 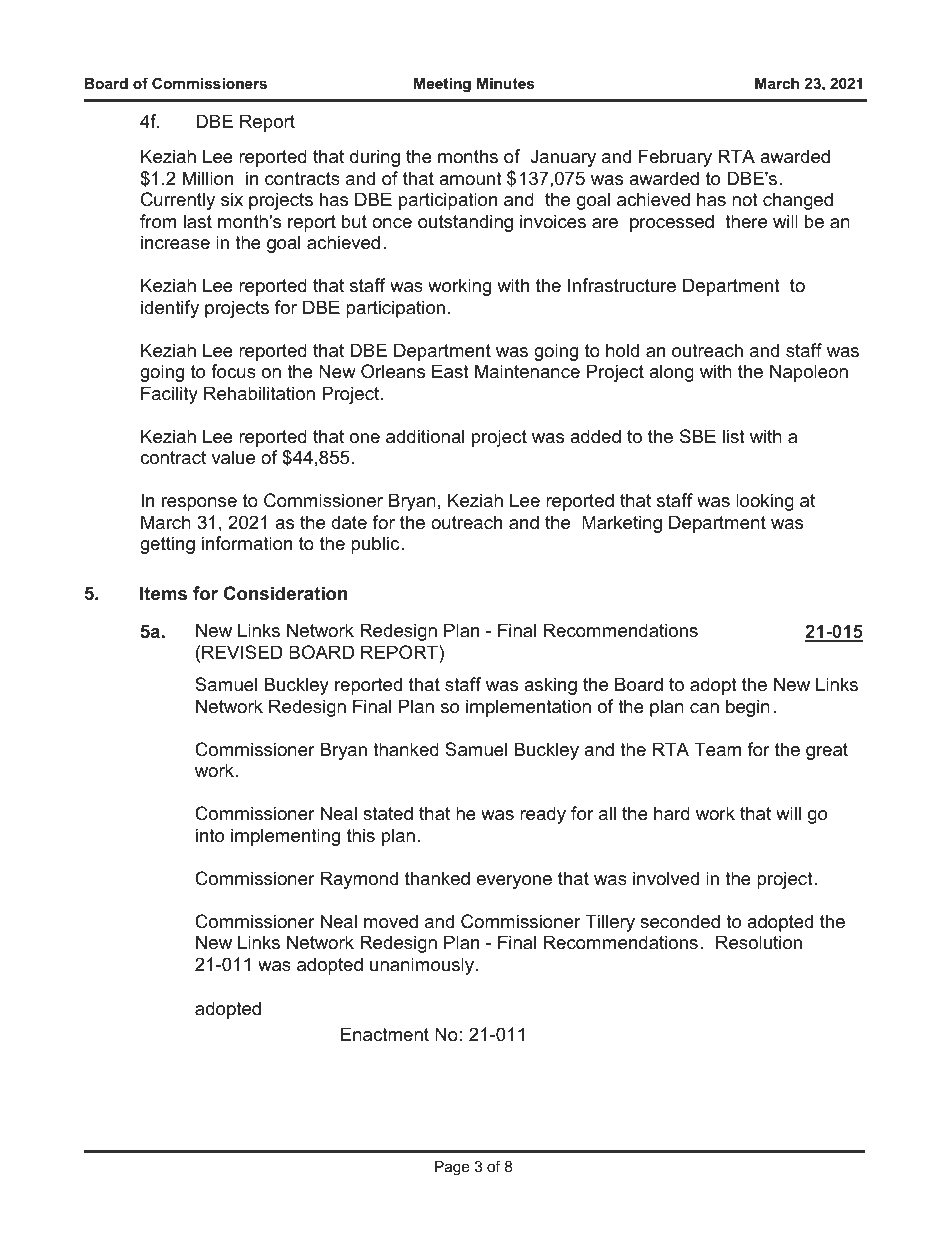 What do you see at coordinates (233, 371) in the document?
I see `focus` at bounding box center [233, 371].
